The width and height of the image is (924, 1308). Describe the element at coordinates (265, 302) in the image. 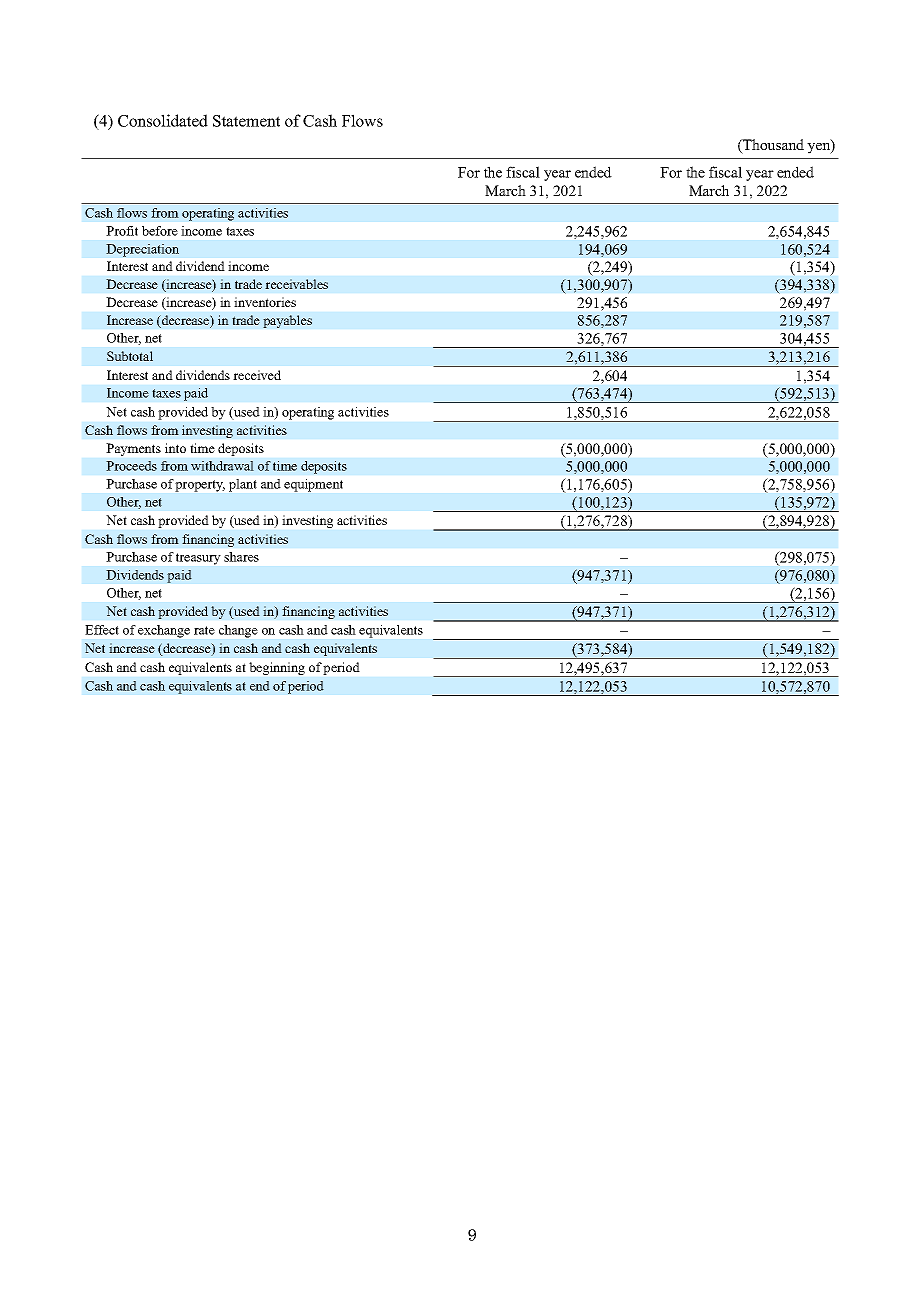

I see `inventories` at that location.
